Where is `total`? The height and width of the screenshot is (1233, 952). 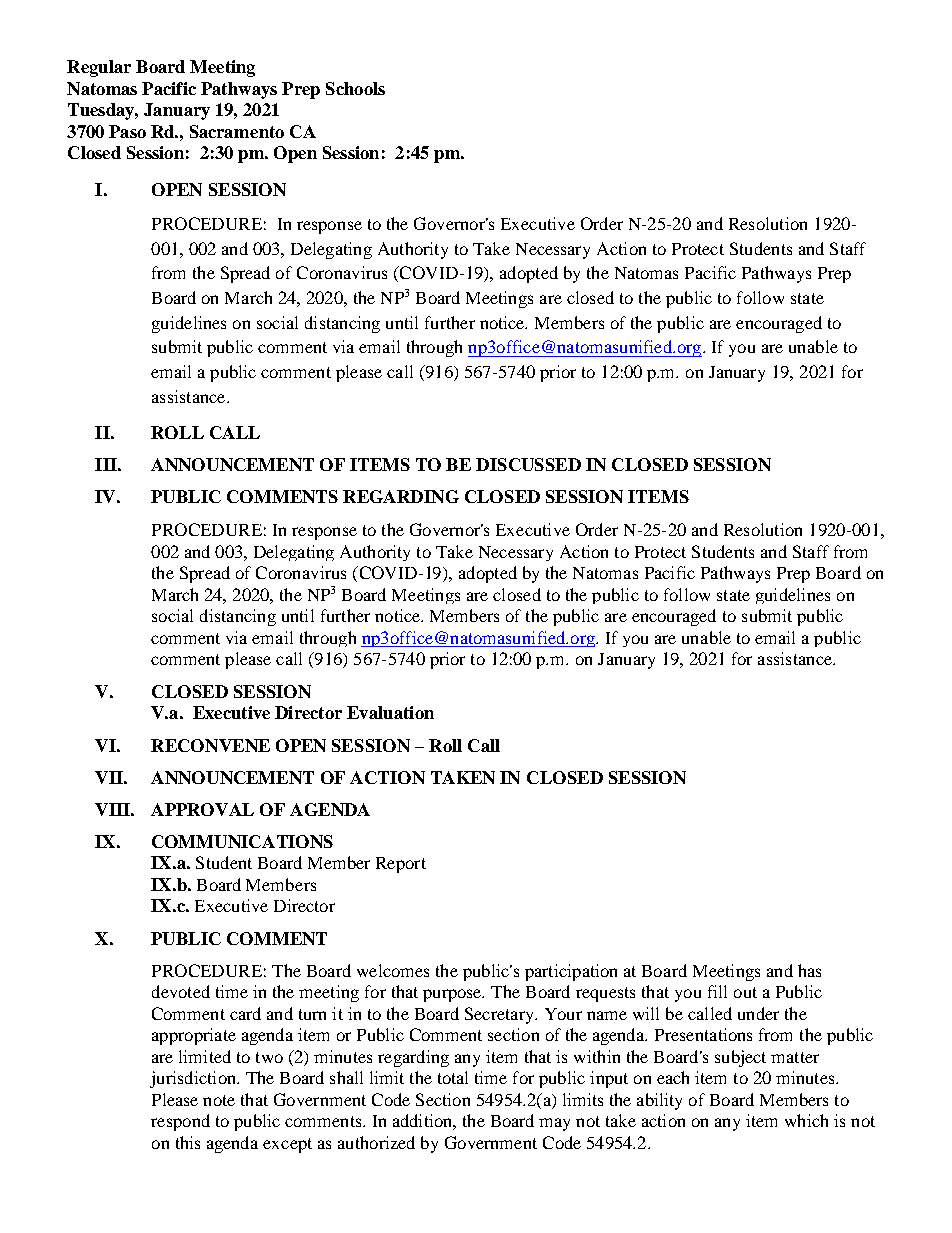 total is located at coordinates (453, 1077).
